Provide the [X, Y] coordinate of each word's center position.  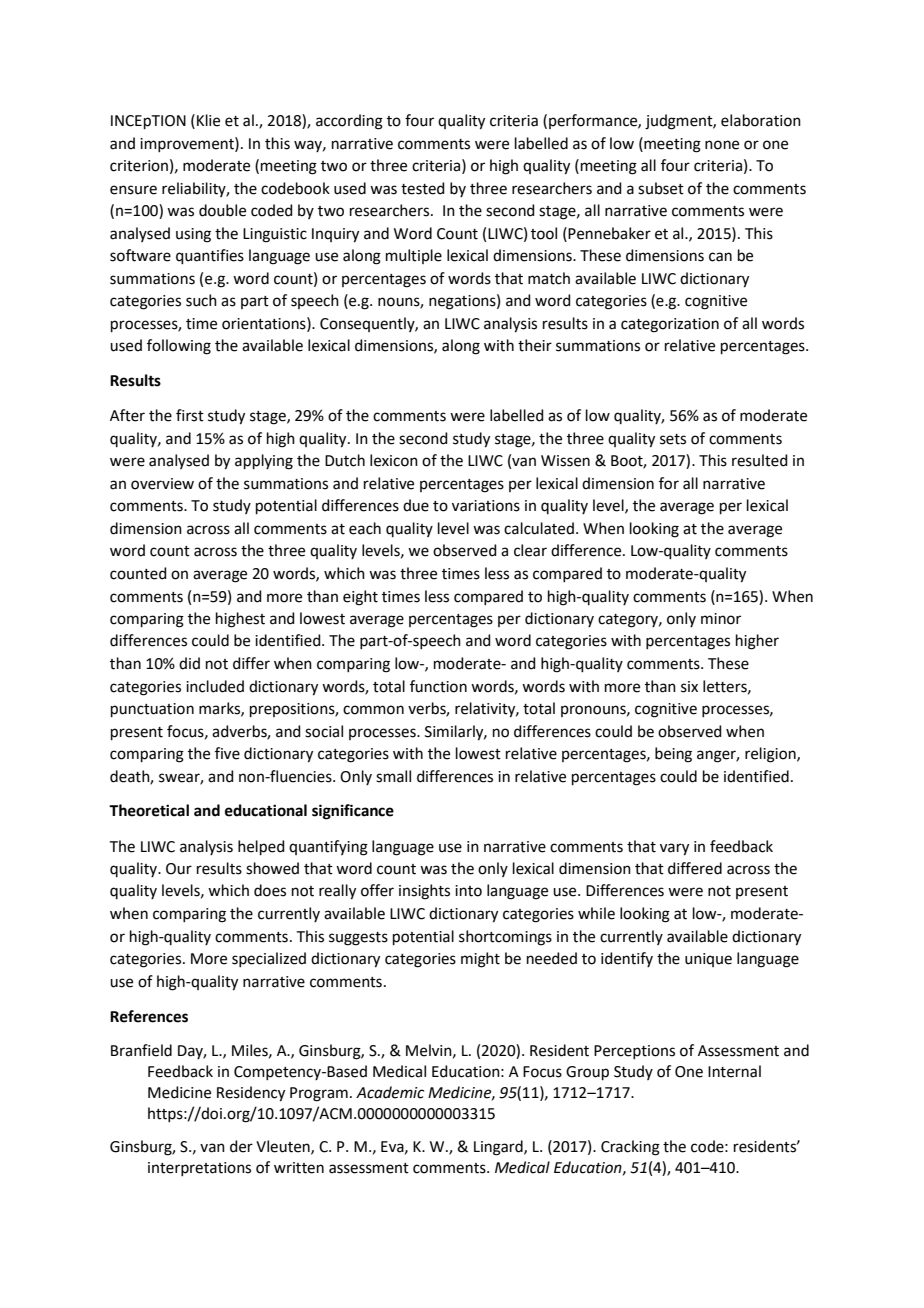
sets [673, 439]
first [190, 415]
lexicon [394, 460]
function [438, 686]
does [270, 890]
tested [423, 188]
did [189, 663]
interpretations [199, 1169]
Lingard [499, 1148]
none [722, 145]
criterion [139, 166]
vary [674, 849]
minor [721, 619]
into [468, 891]
